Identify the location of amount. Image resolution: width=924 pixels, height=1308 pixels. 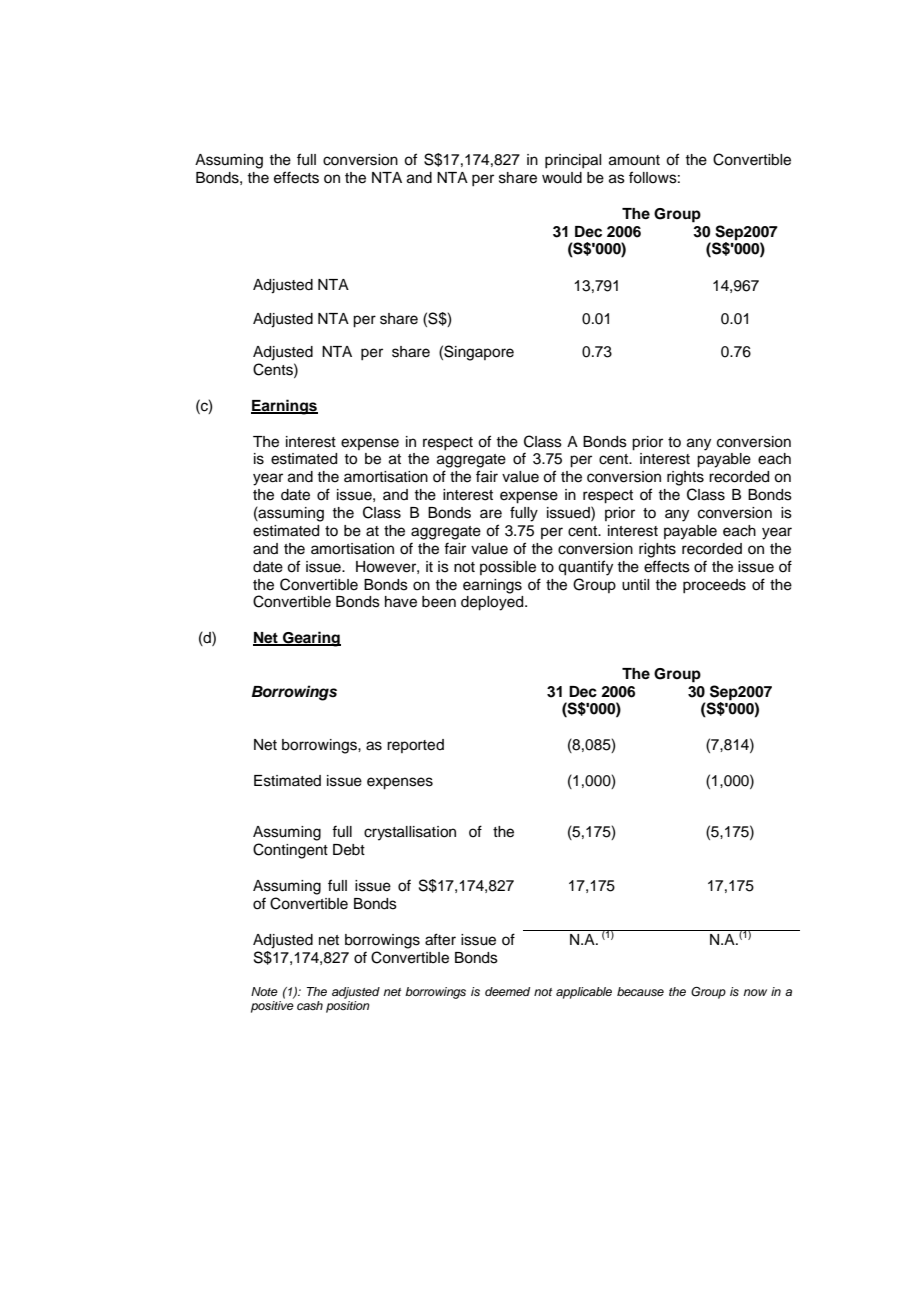
(634, 160).
